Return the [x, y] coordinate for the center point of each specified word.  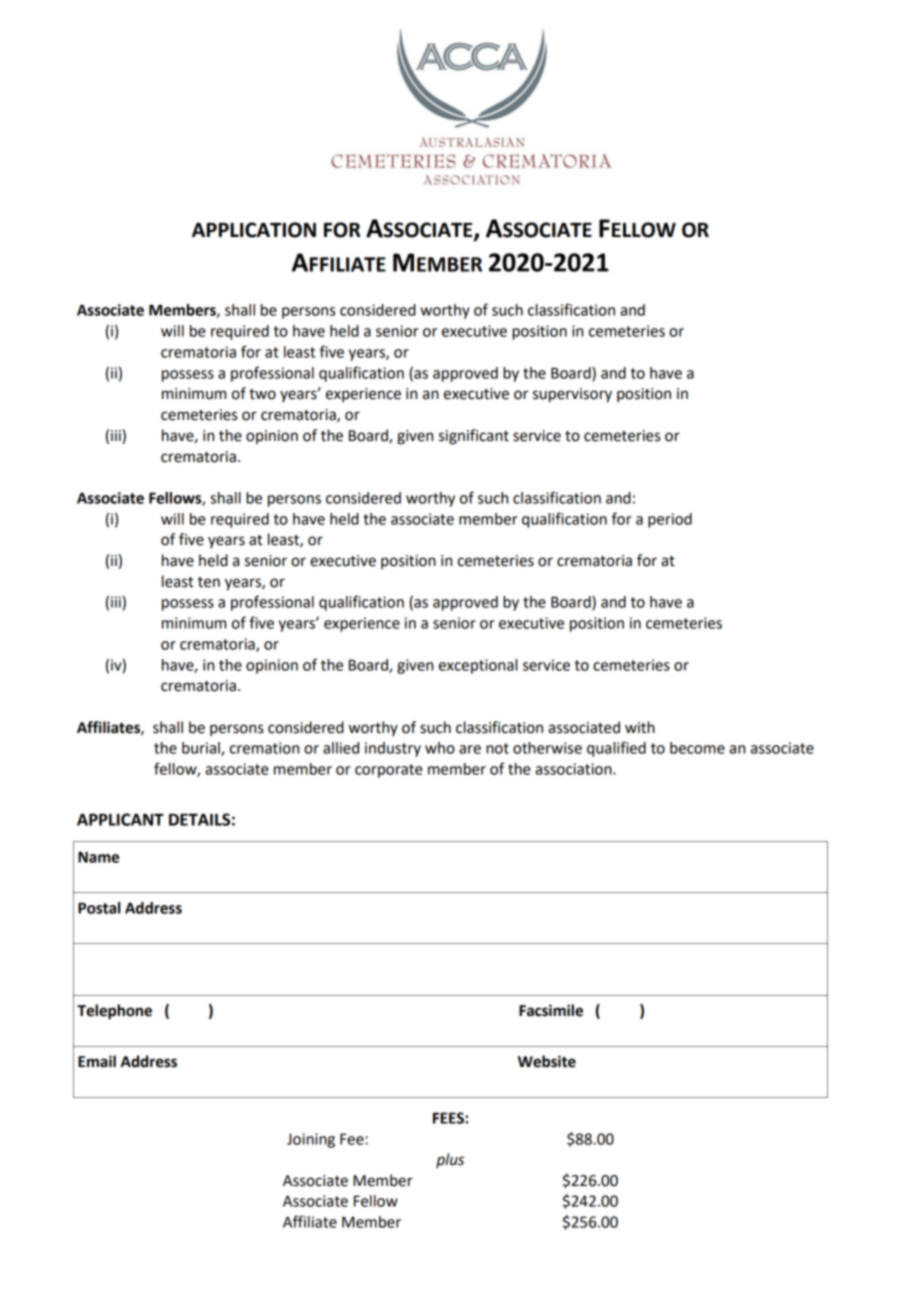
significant [474, 437]
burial [202, 749]
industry [393, 749]
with [640, 727]
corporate [389, 771]
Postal [99, 908]
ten [209, 582]
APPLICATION [254, 230]
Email [97, 1061]
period [670, 520]
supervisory [572, 395]
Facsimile [551, 1010]
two [262, 394]
